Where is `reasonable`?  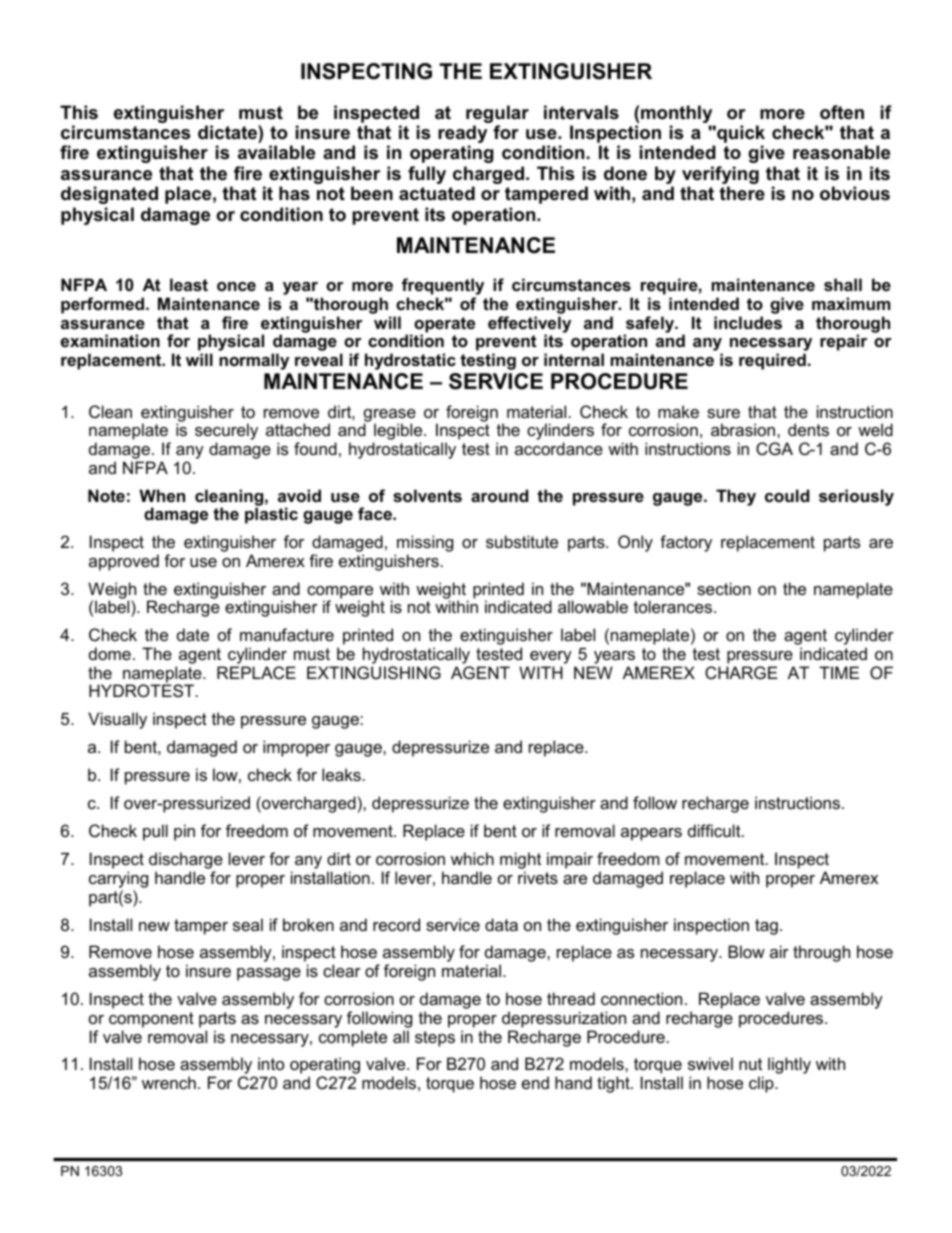
reasonable is located at coordinates (841, 152).
